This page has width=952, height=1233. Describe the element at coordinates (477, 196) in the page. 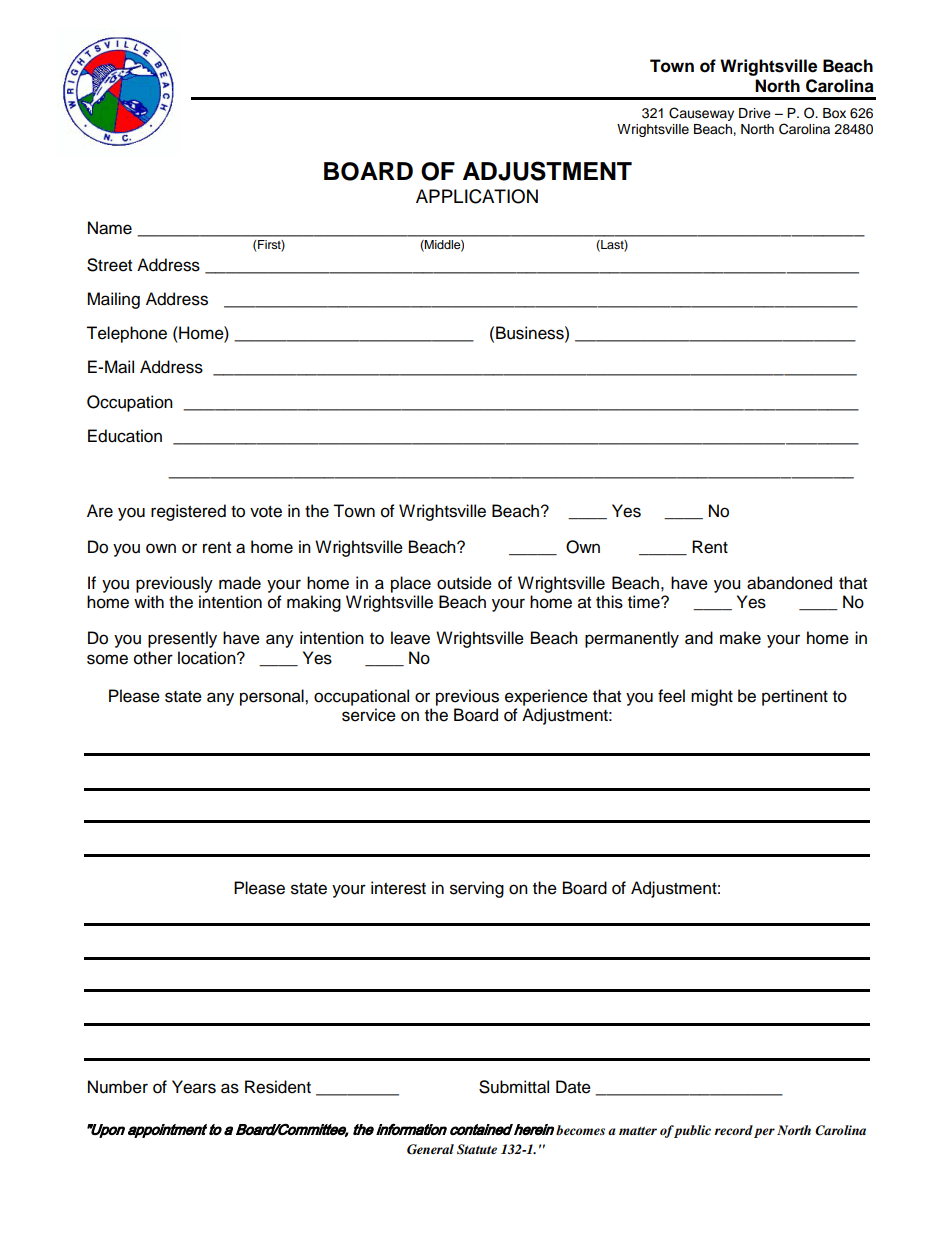

I see `APPLICATION` at that location.
